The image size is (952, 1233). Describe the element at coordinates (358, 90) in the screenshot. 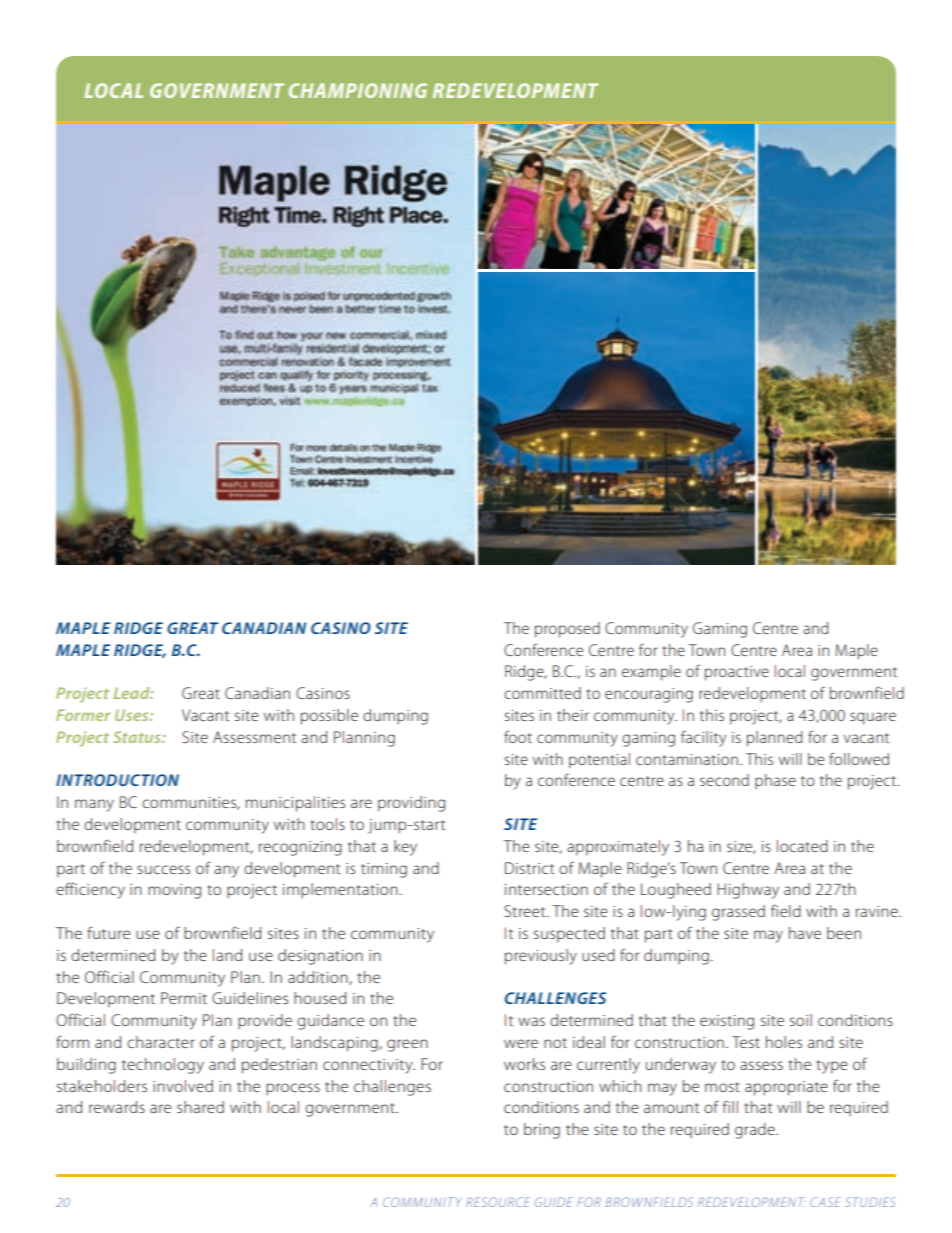

I see `CHAMPIONING` at that location.
